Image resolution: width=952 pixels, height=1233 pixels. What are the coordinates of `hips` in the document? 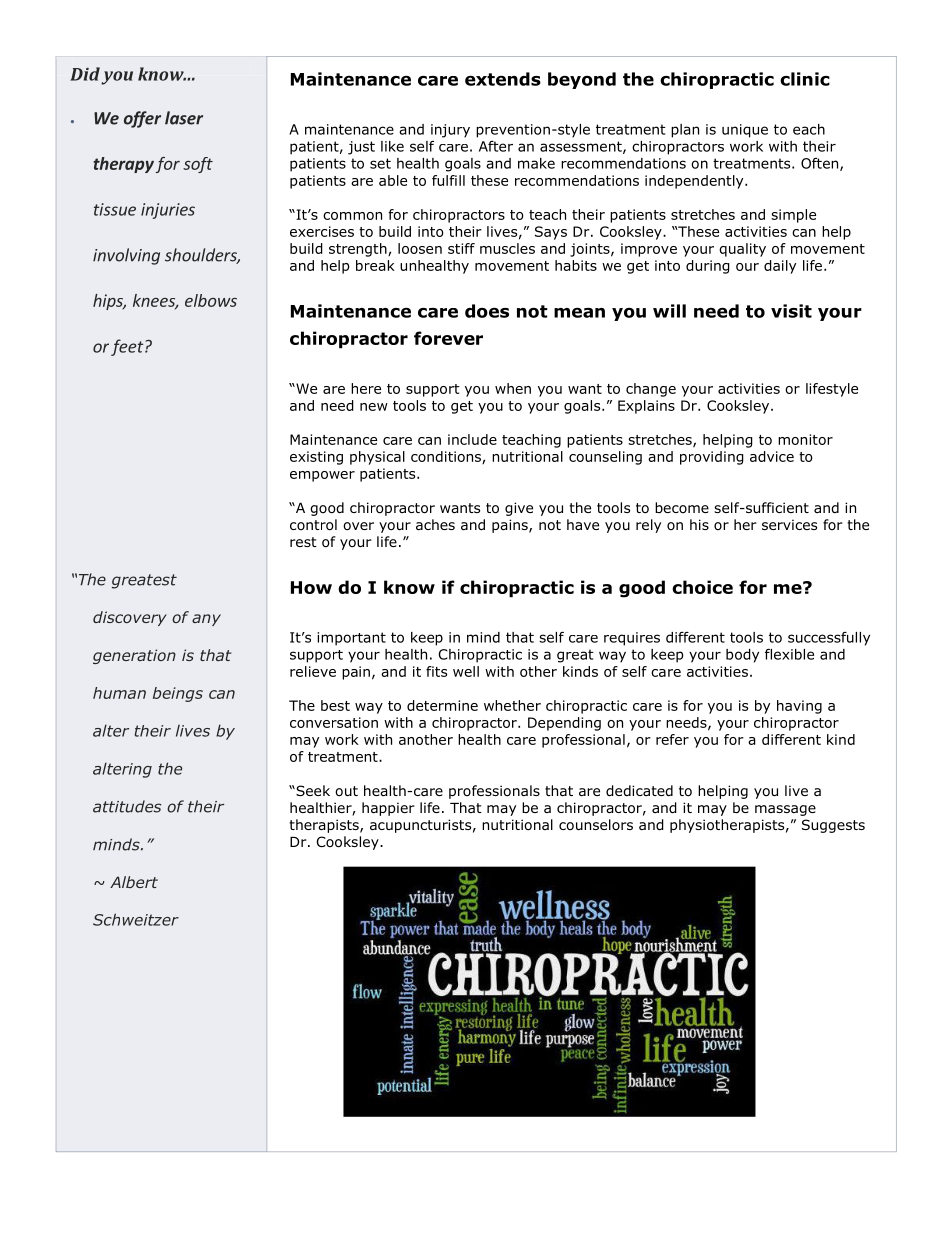 It's located at (109, 302).
